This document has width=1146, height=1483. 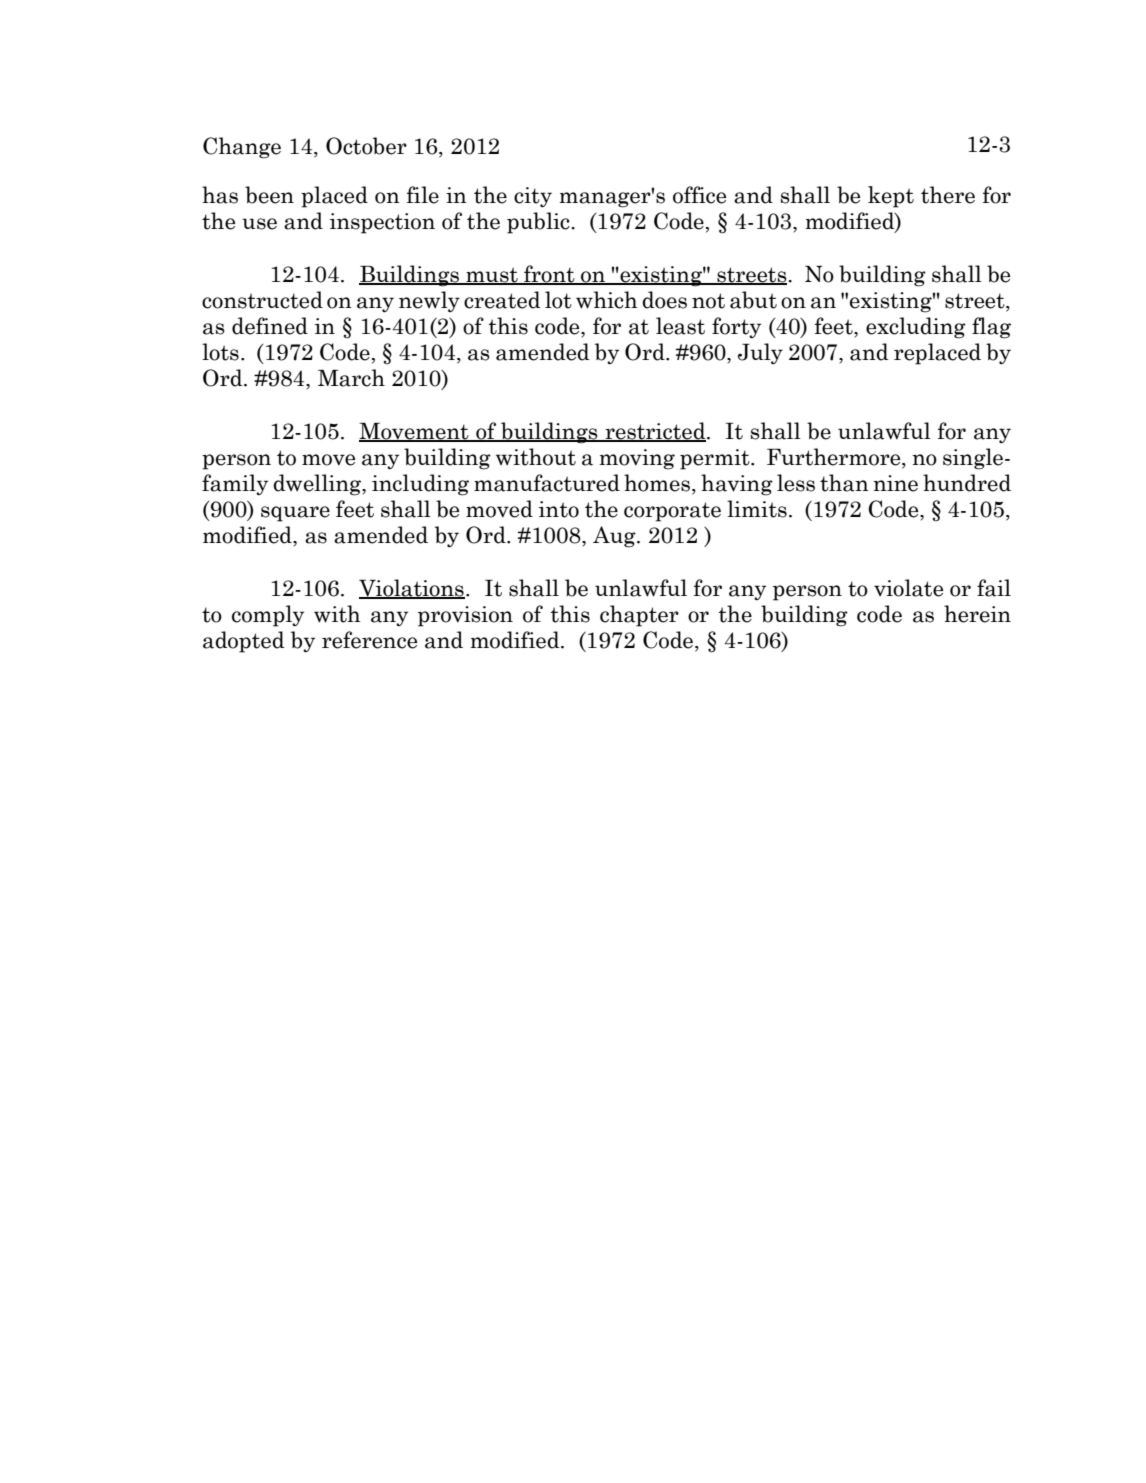 I want to click on defined, so click(x=270, y=326).
